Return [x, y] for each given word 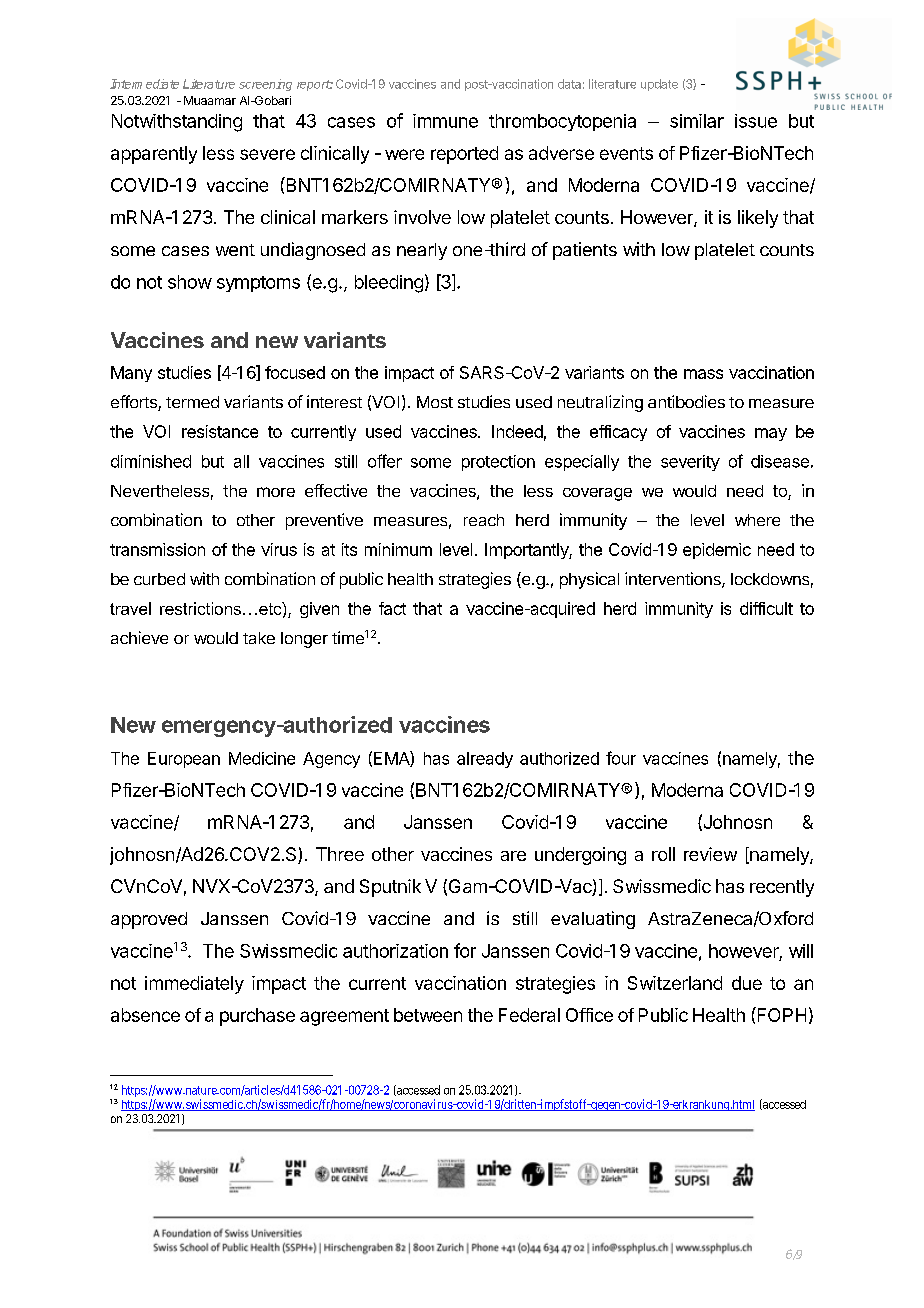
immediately [194, 985]
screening [265, 85]
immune [445, 121]
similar [697, 121]
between [428, 1015]
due [747, 983]
